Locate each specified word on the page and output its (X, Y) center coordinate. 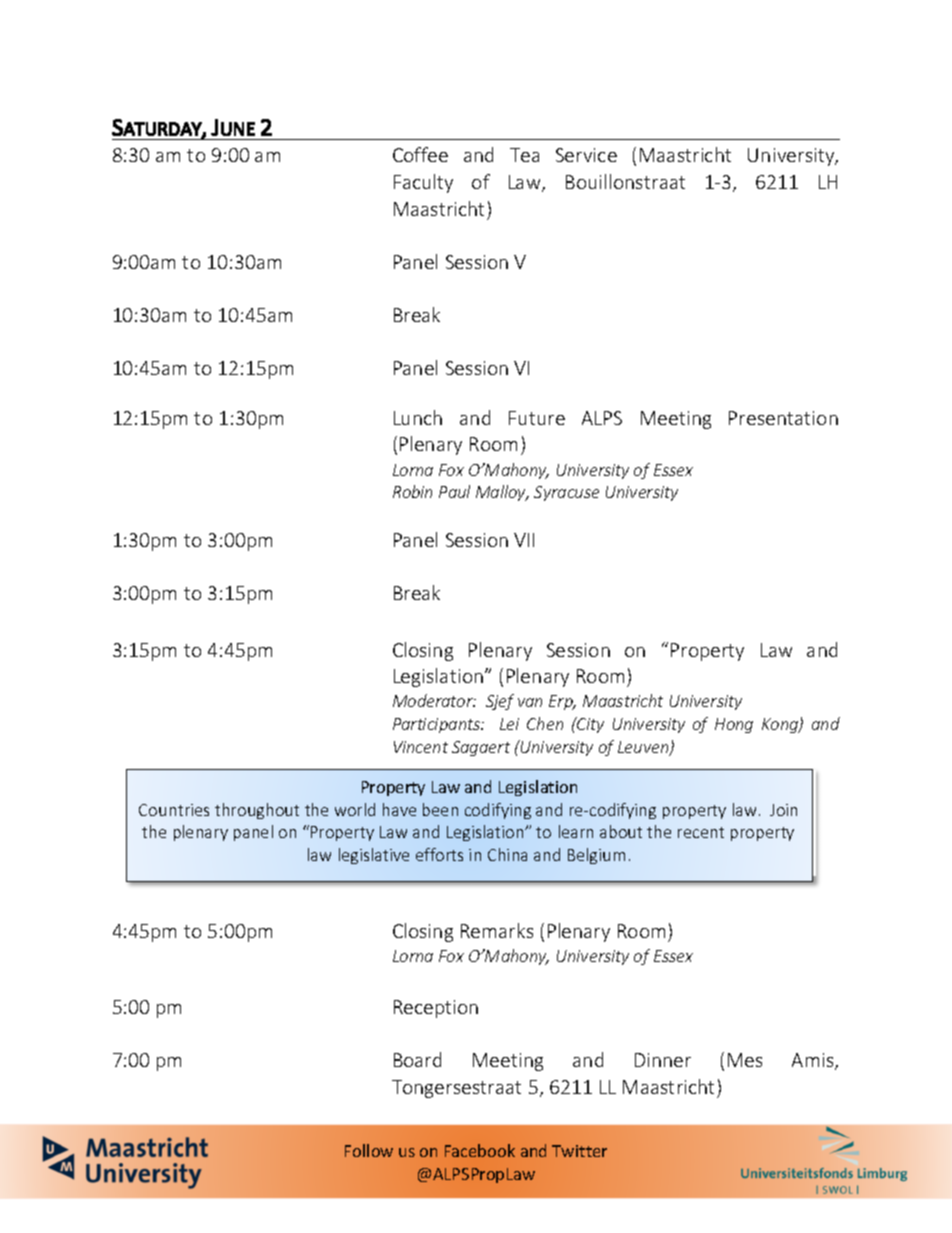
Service (586, 155)
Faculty (423, 183)
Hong (734, 725)
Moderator (434, 700)
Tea (524, 155)
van (530, 702)
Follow (369, 1150)
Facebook (480, 1150)
